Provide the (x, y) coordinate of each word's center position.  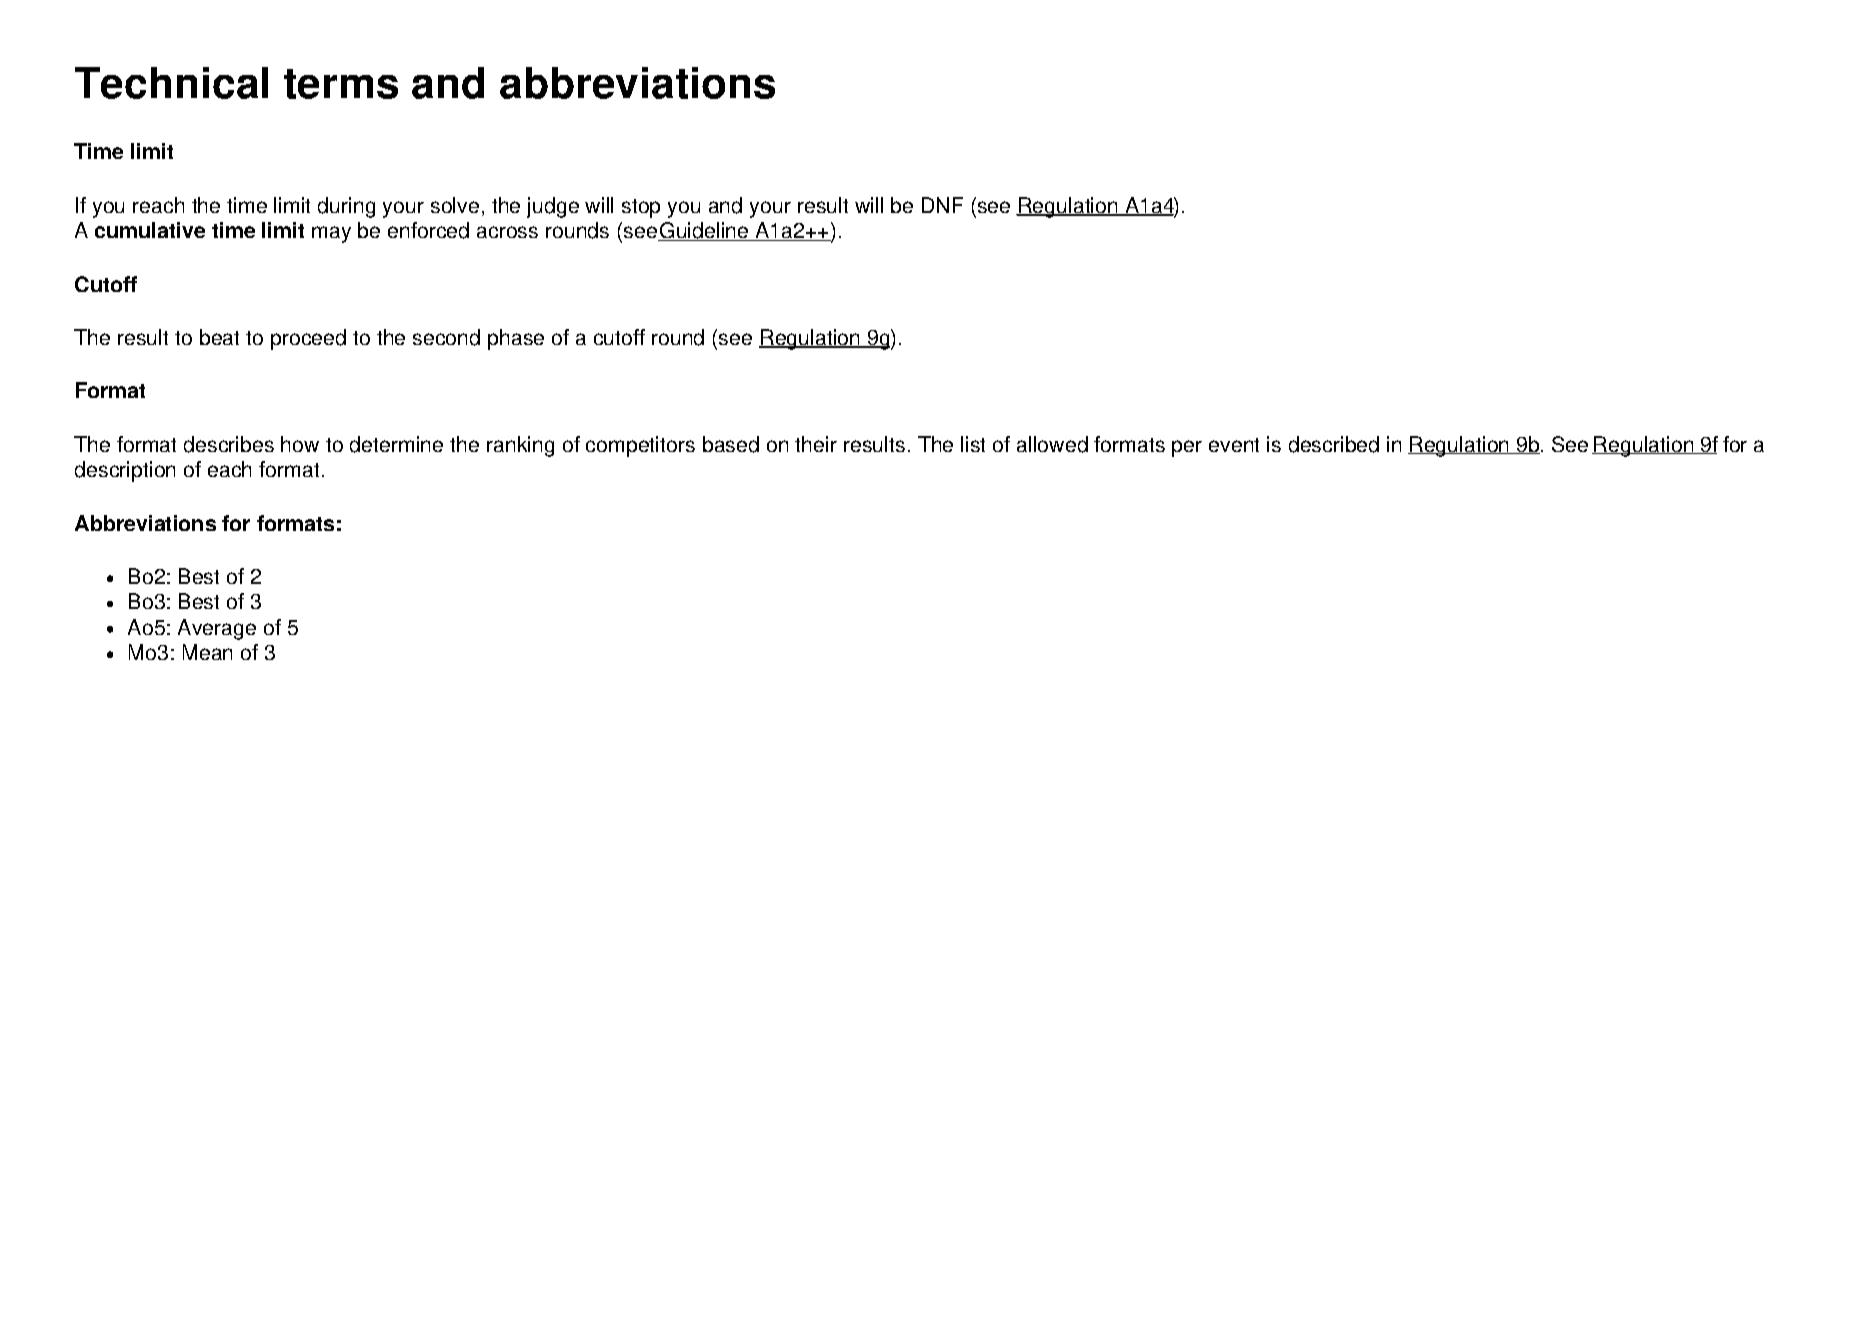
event (1234, 445)
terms (341, 84)
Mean (207, 652)
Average (217, 629)
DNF (942, 205)
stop (641, 208)
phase (516, 339)
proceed (308, 339)
